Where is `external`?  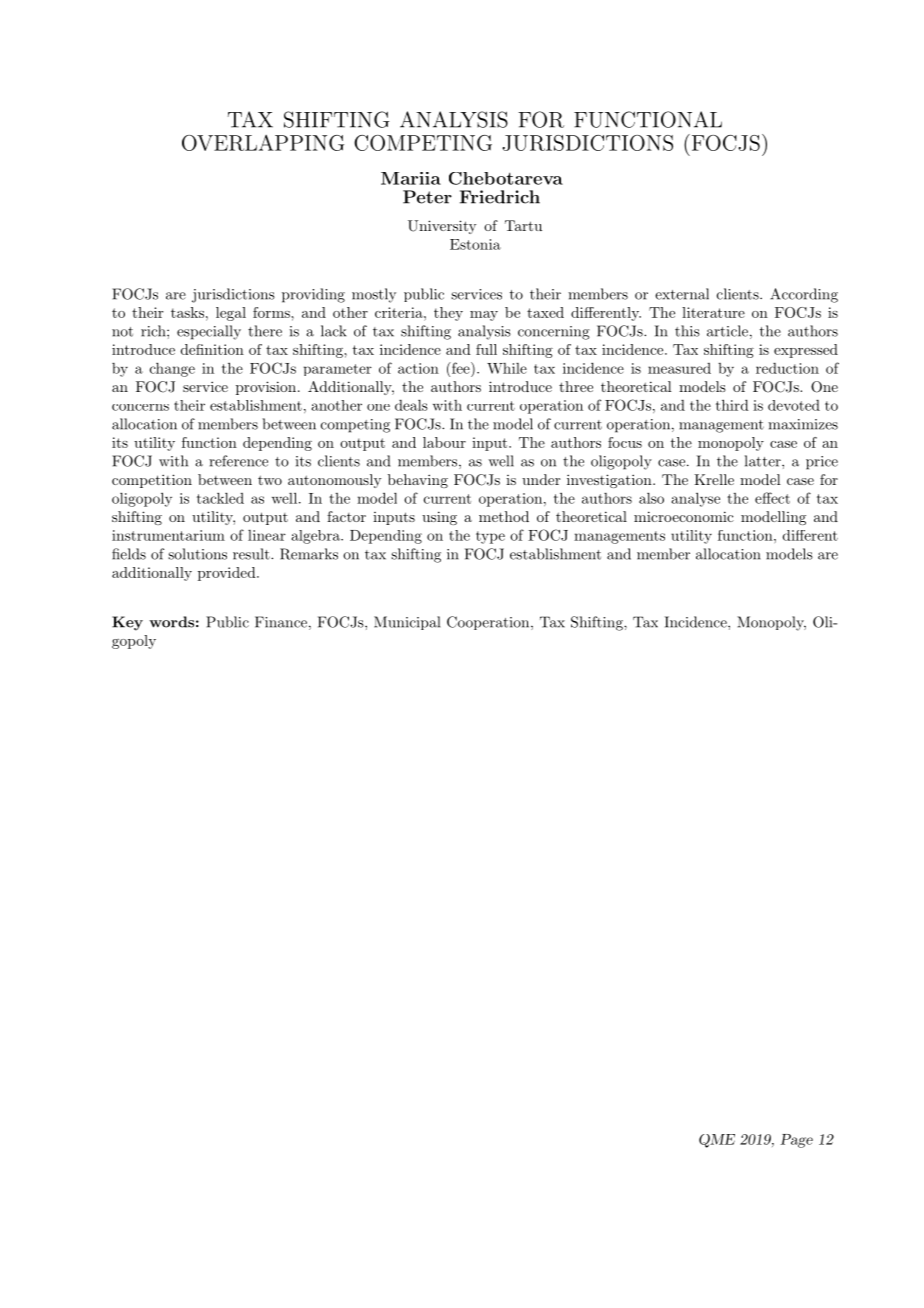
external is located at coordinates (682, 294).
